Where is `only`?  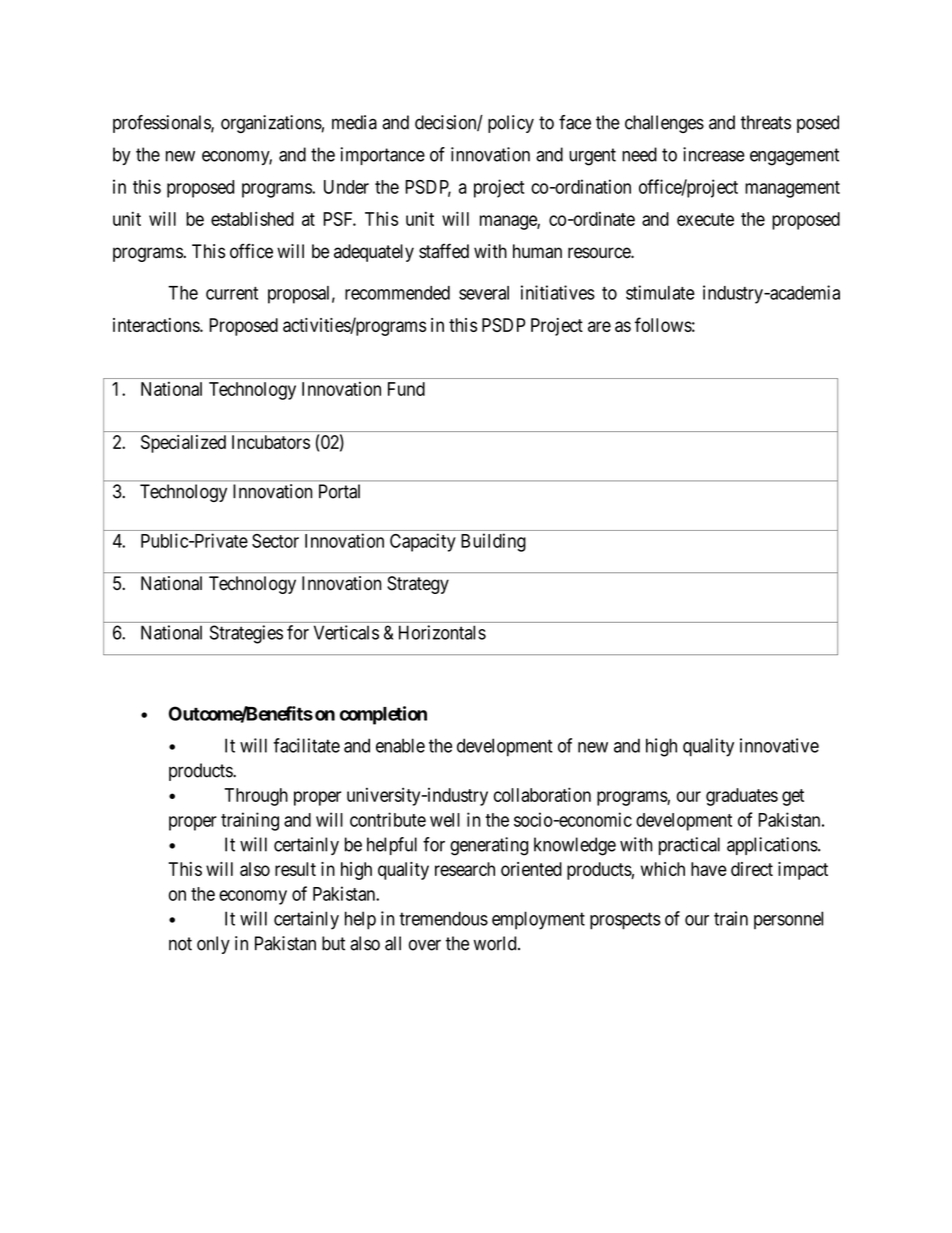 only is located at coordinates (213, 945).
